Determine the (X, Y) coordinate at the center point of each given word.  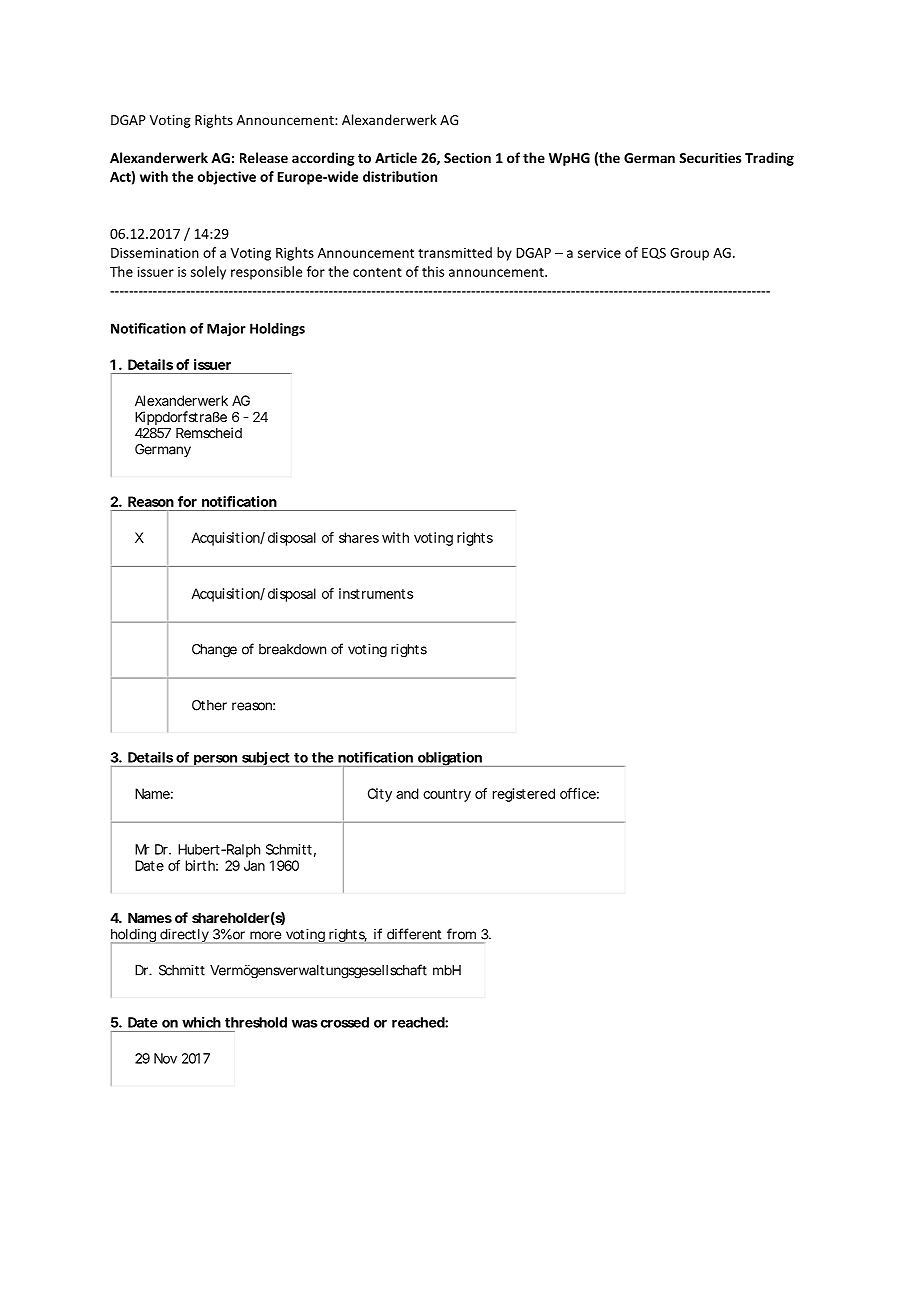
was (305, 1023)
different (414, 934)
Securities (710, 157)
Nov (165, 1058)
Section (467, 158)
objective (227, 178)
